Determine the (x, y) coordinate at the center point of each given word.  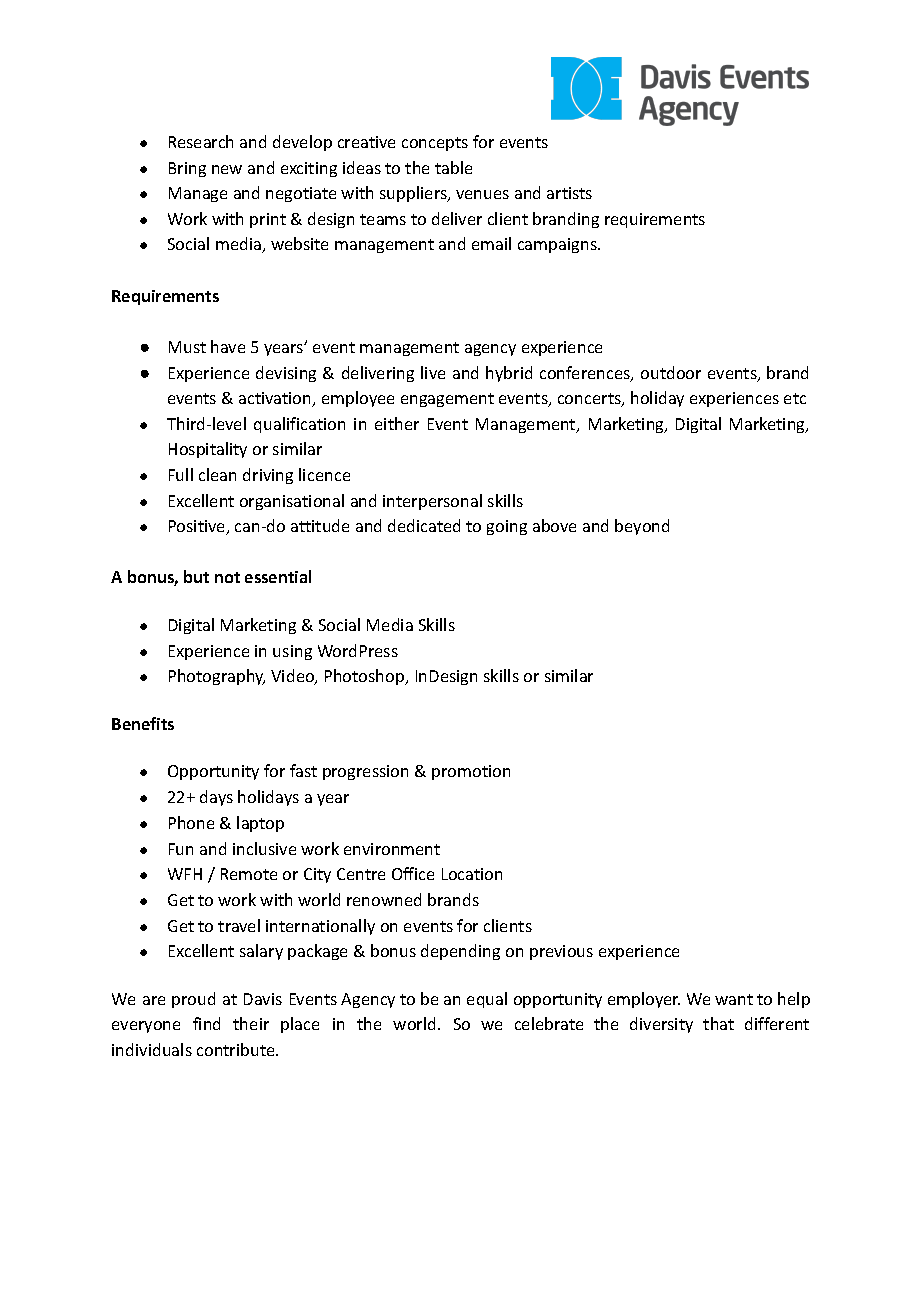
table (453, 167)
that (718, 1023)
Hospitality (208, 450)
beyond (642, 527)
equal (487, 1000)
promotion (471, 772)
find (206, 1023)
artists (569, 193)
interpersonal (432, 502)
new (227, 169)
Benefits (143, 723)
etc (795, 398)
